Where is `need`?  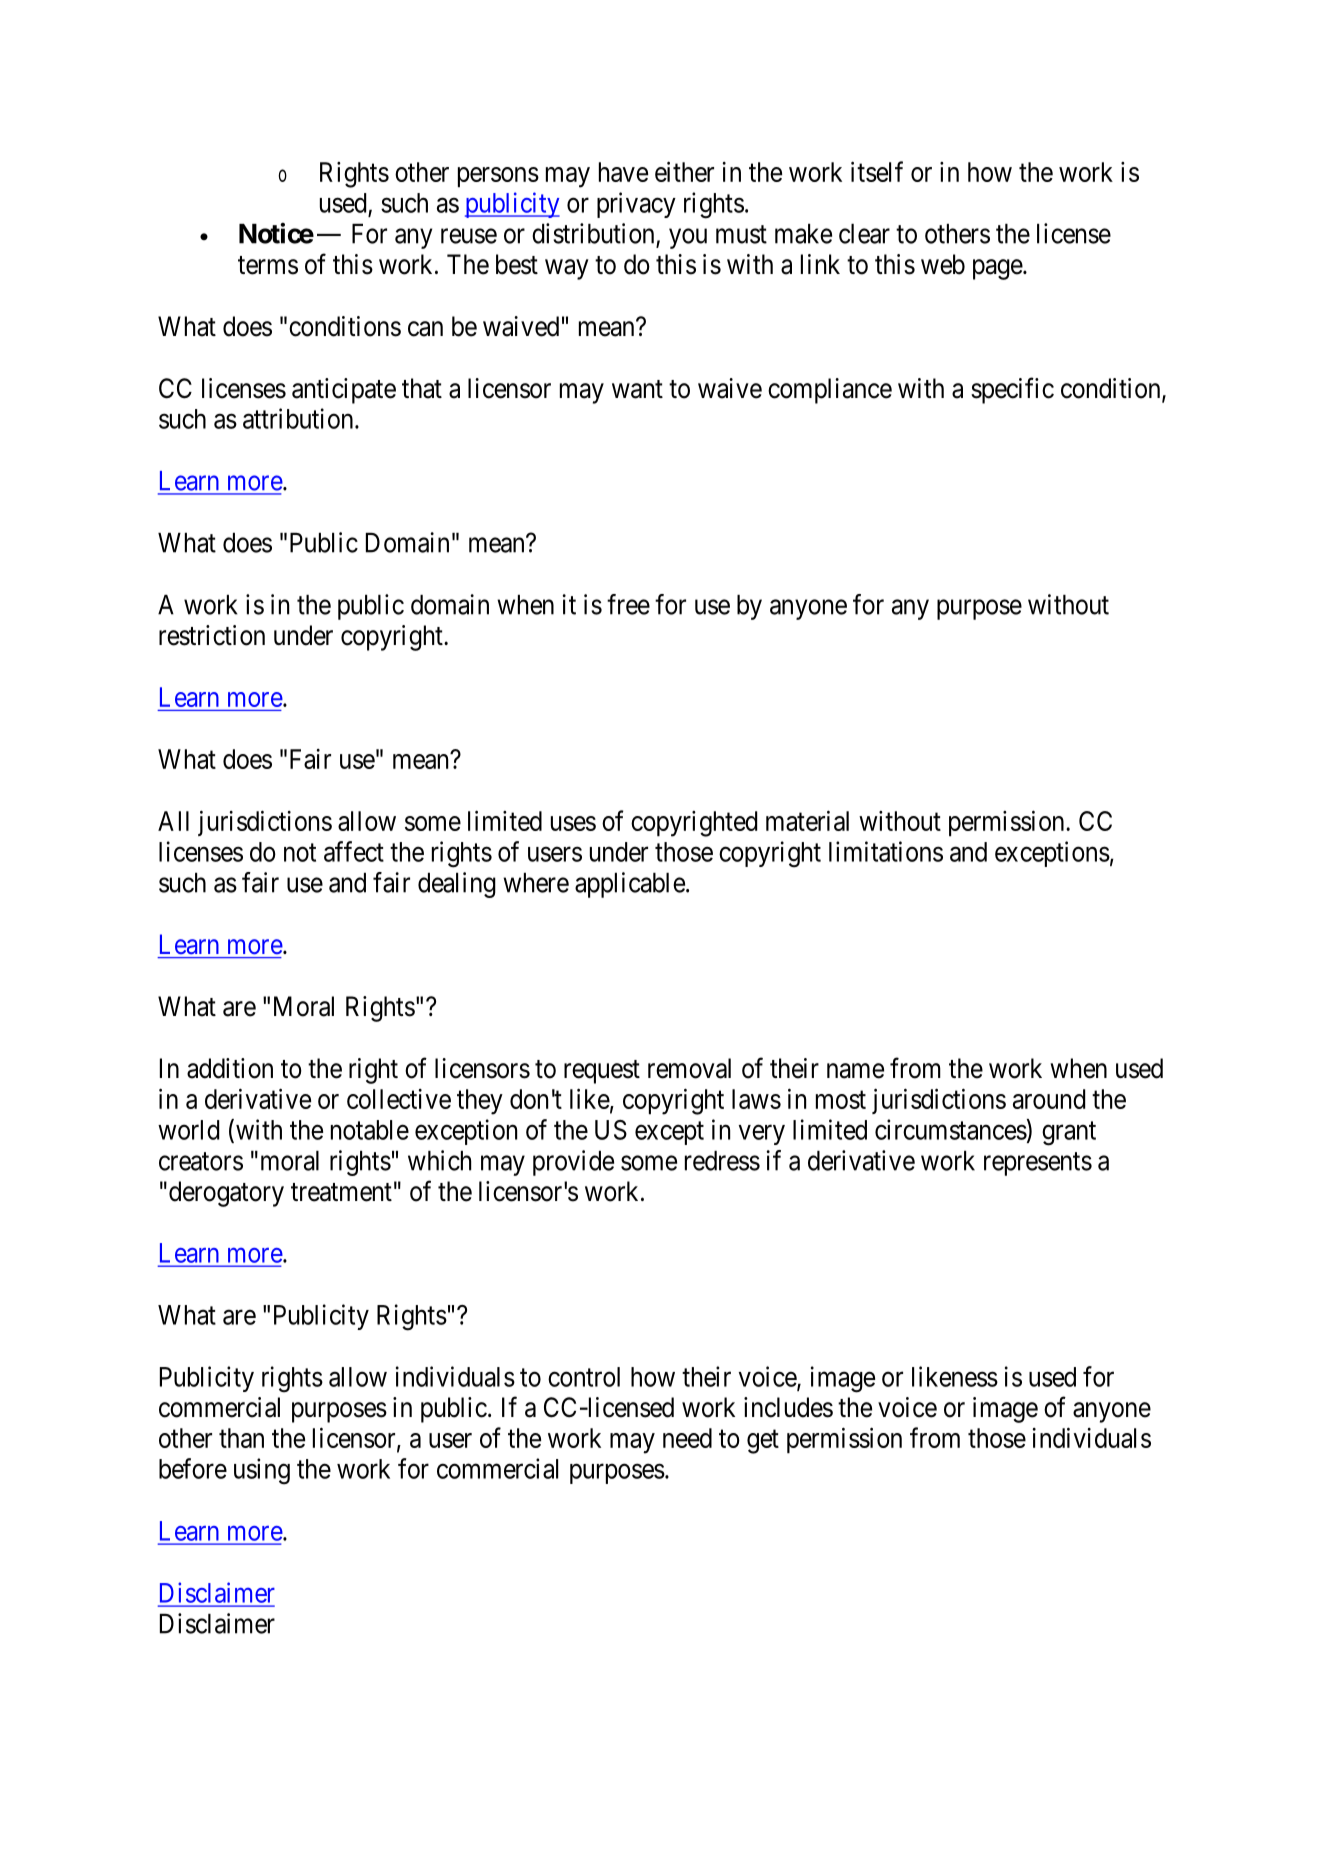
need is located at coordinates (687, 1438).
